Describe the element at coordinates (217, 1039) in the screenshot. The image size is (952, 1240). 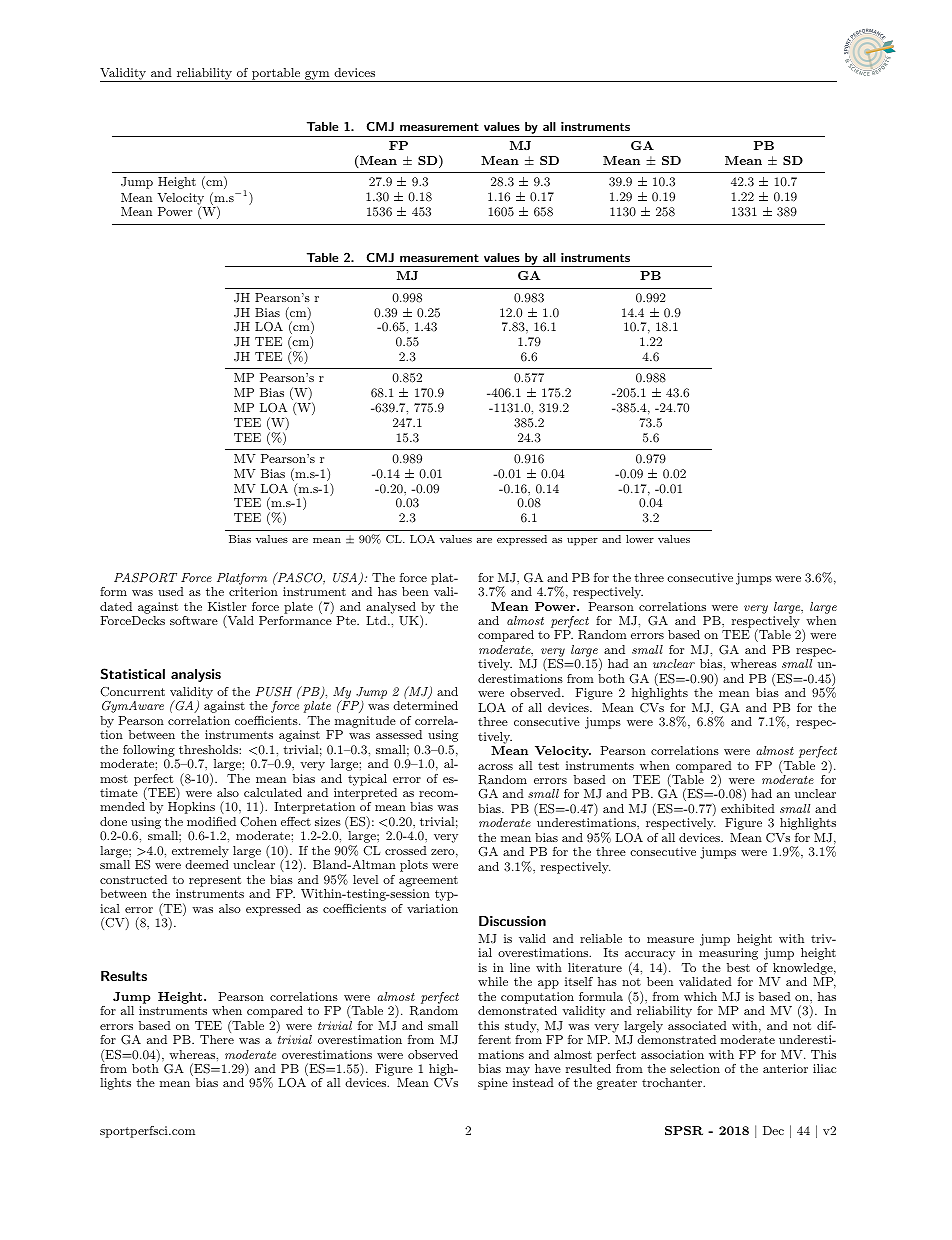
I see `There` at that location.
